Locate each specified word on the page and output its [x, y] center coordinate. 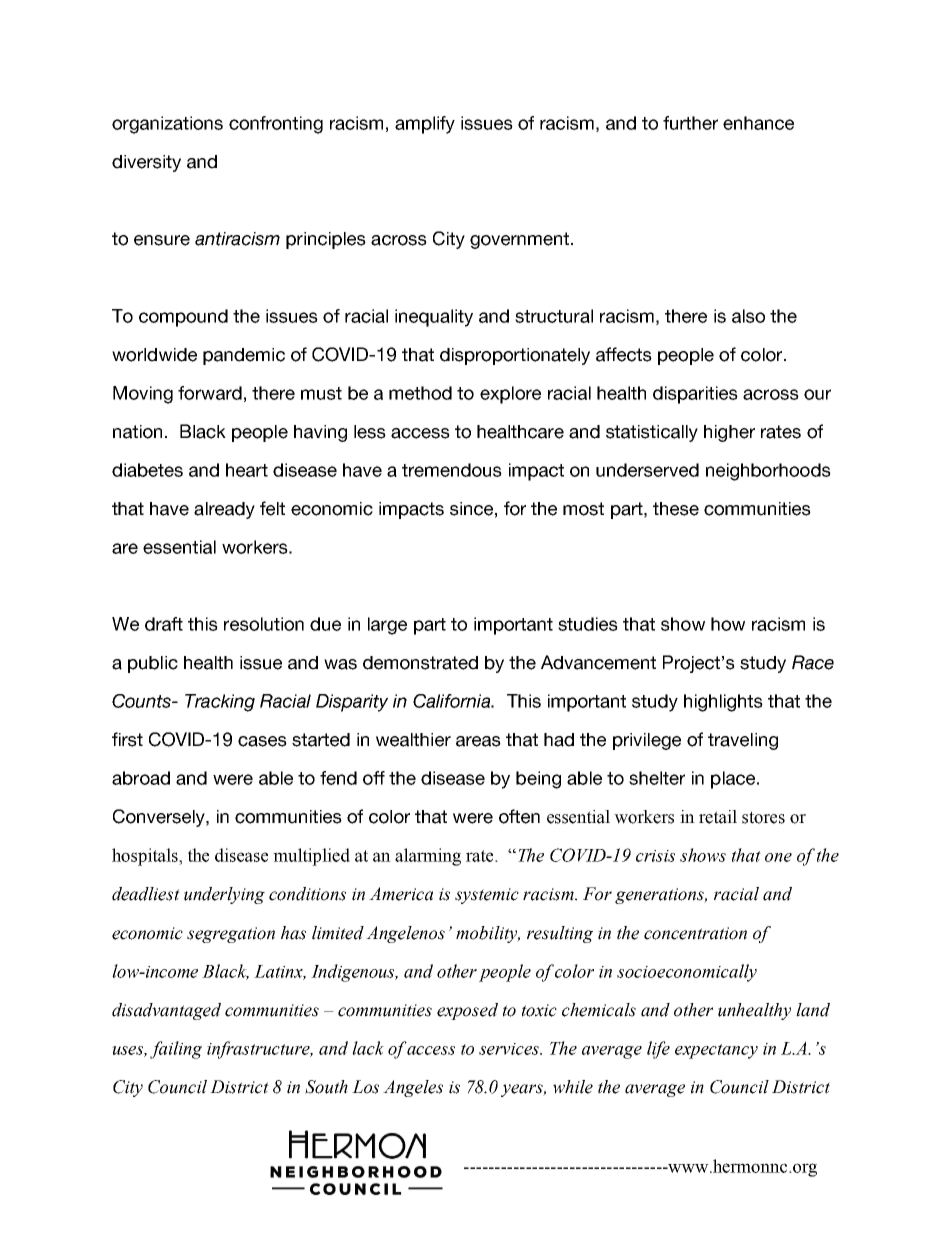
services [510, 1049]
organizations [167, 125]
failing [176, 1050]
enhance [758, 123]
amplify [425, 125]
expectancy [716, 1051]
